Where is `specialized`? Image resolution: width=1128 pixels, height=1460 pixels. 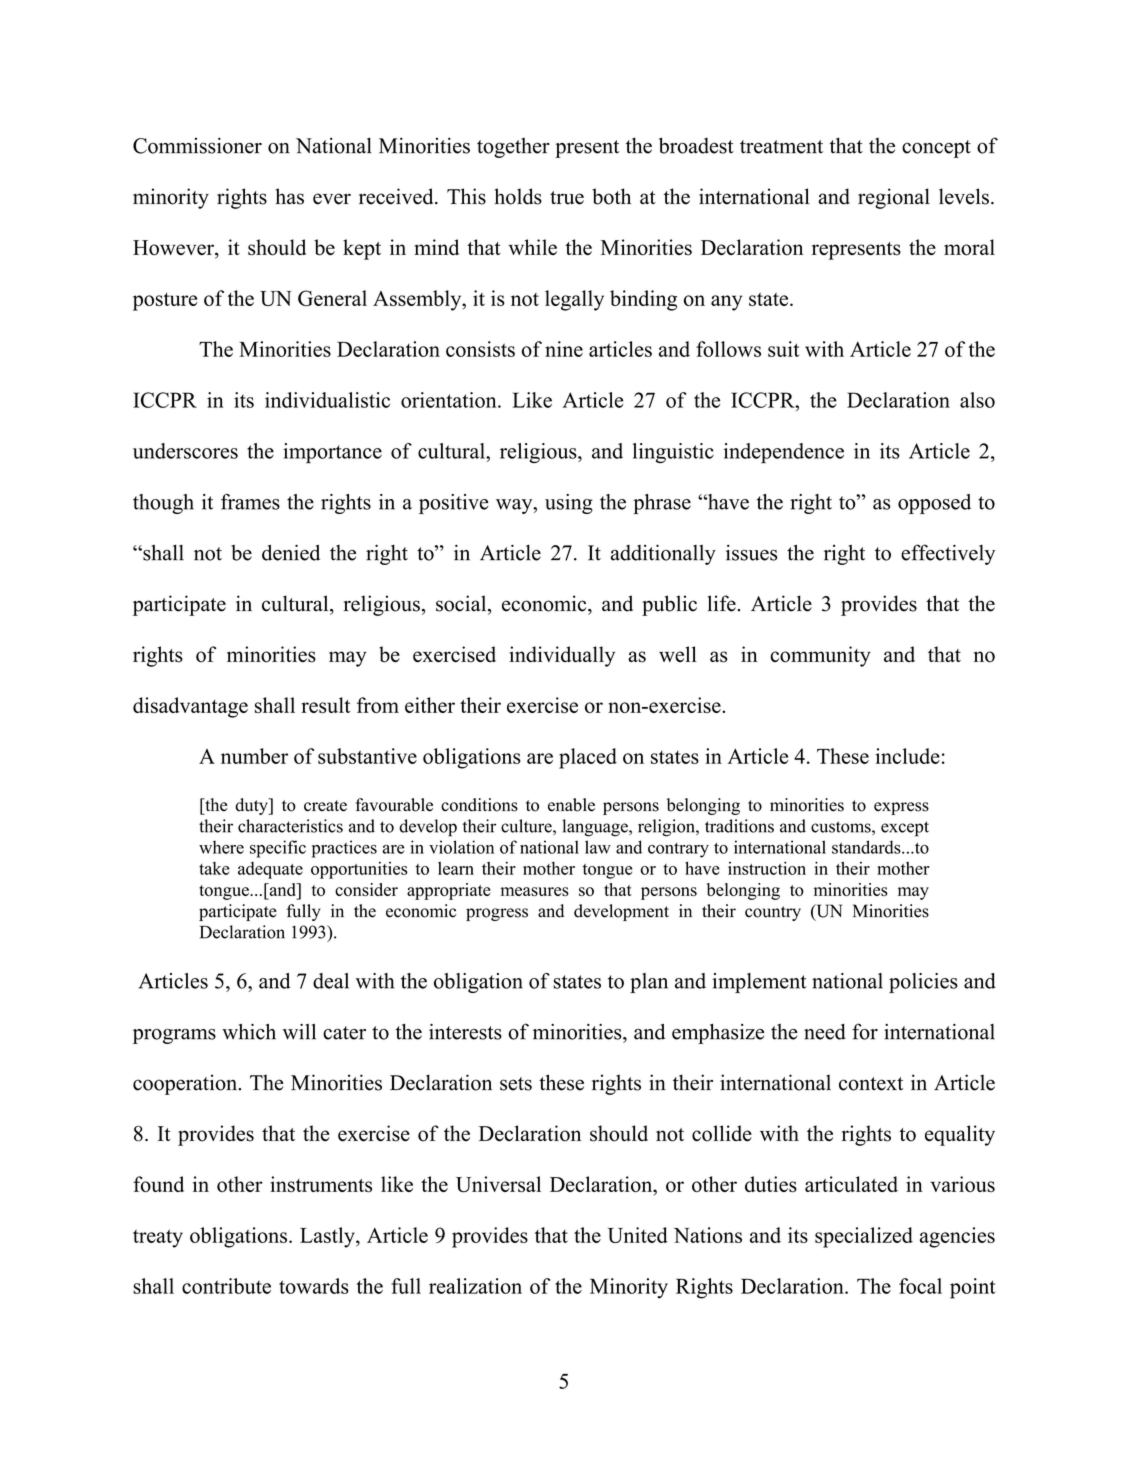
specialized is located at coordinates (864, 1237).
